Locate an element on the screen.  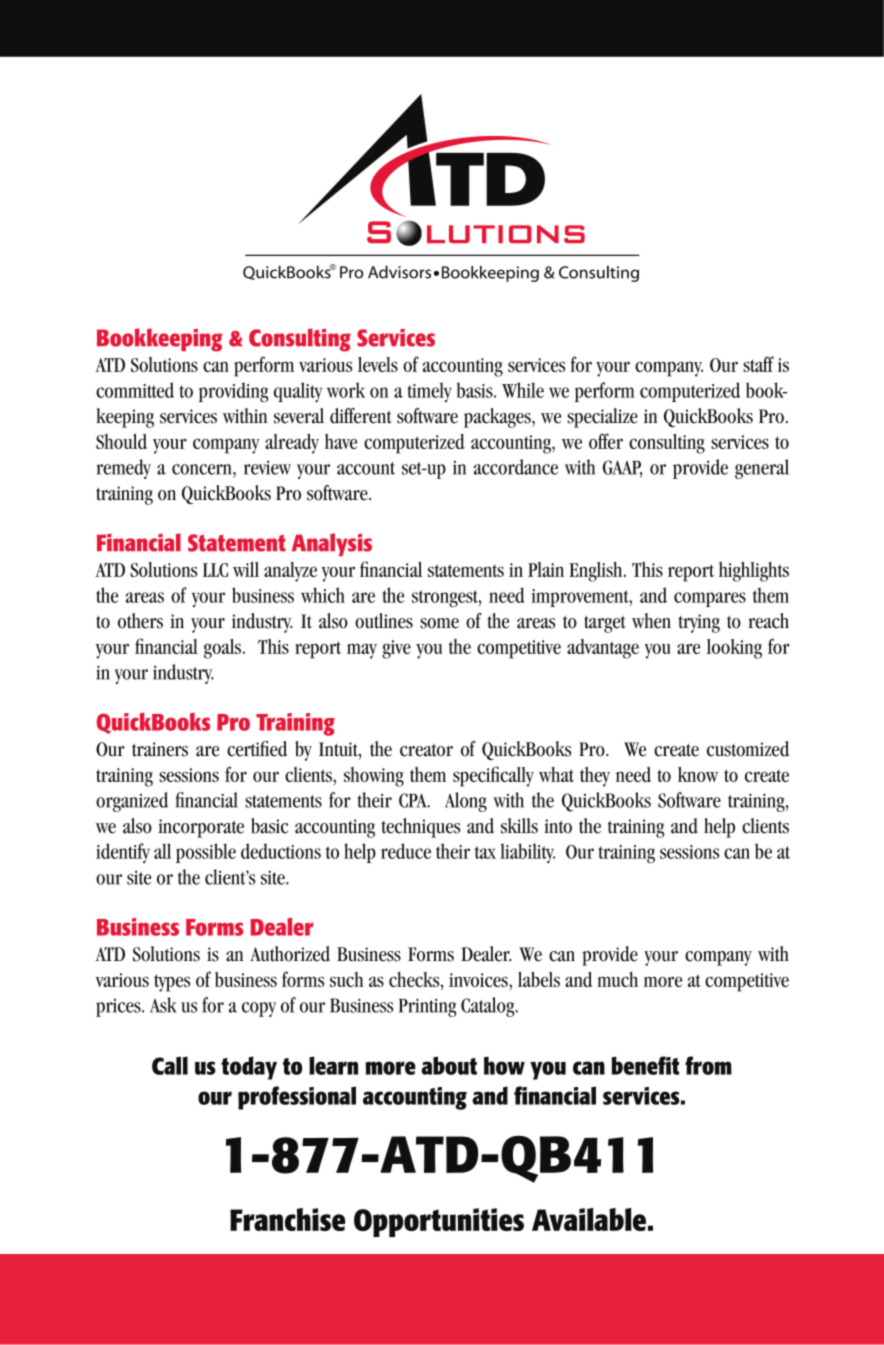
staff is located at coordinates (758, 364).
